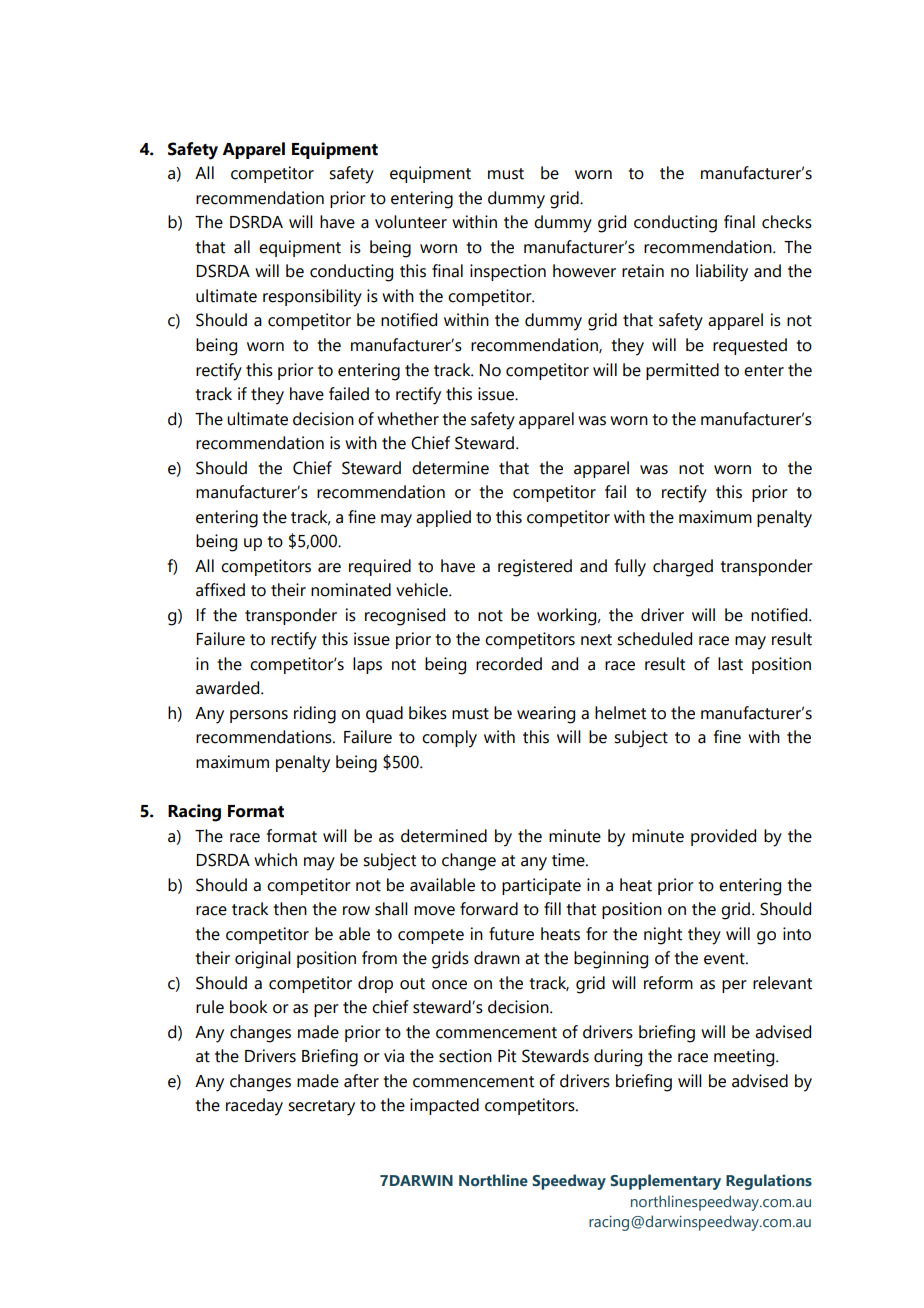  I want to click on responsibility, so click(312, 298).
